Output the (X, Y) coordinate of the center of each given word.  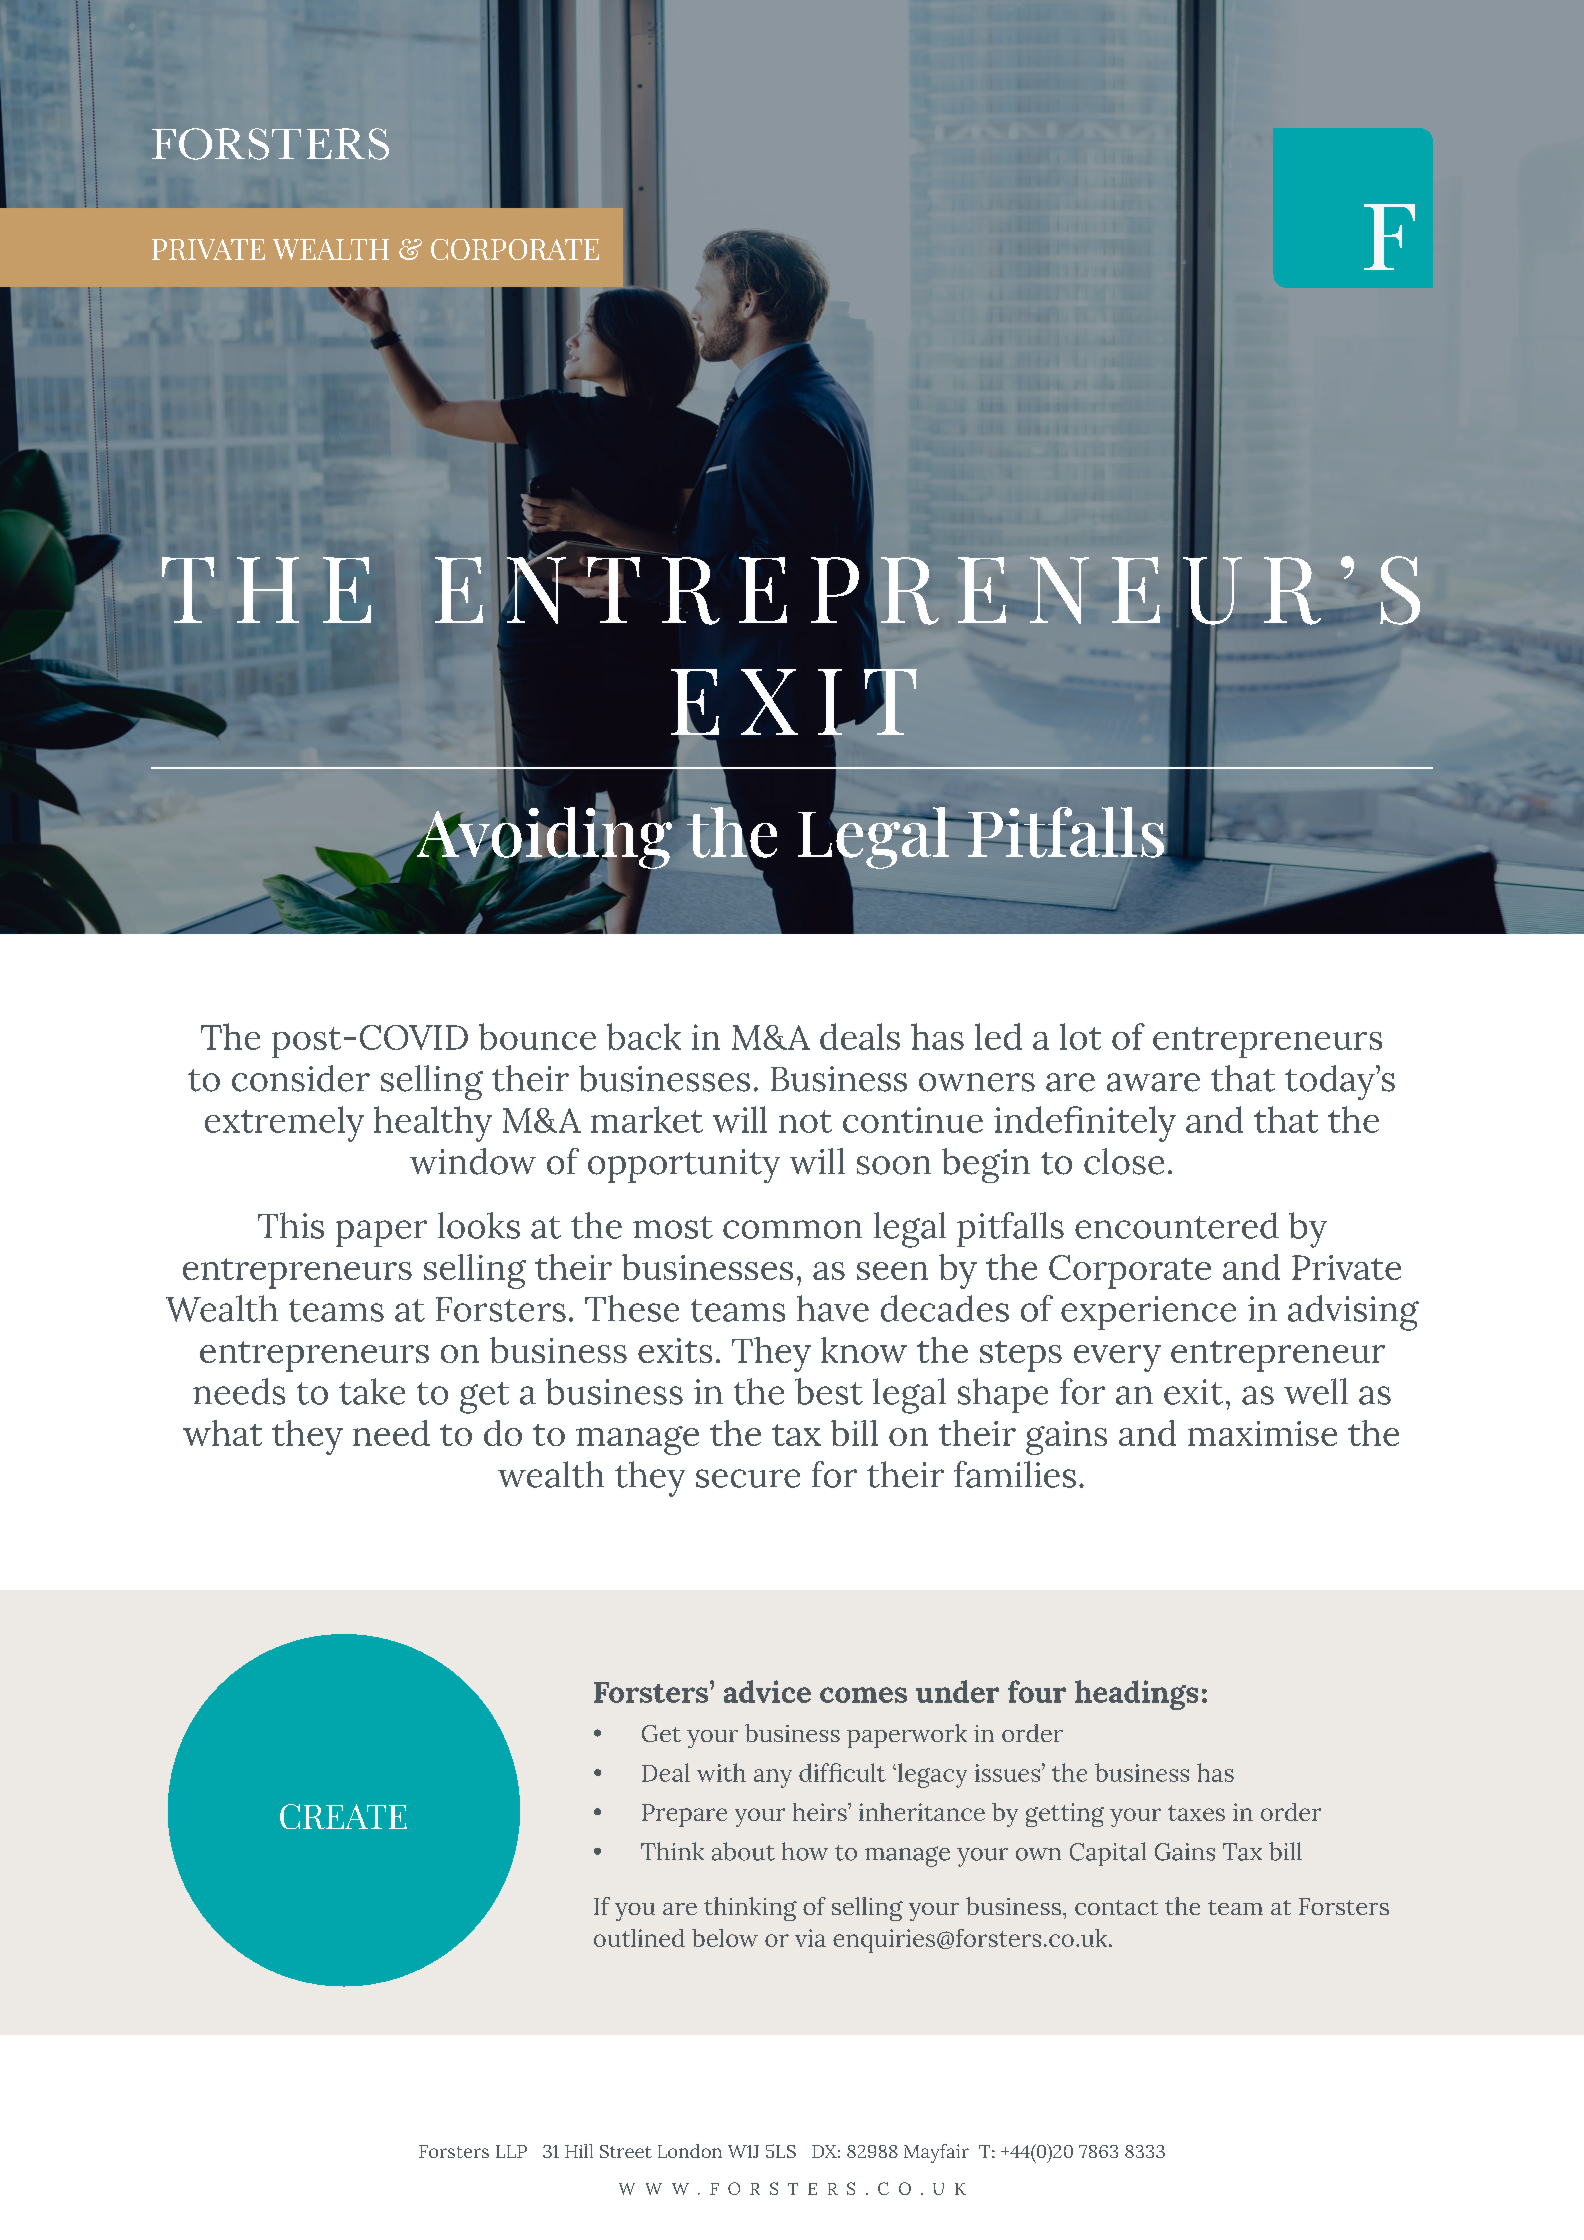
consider (301, 1078)
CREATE (343, 1816)
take (372, 1391)
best (829, 1391)
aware (1153, 1082)
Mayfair (936, 2153)
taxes (1196, 1813)
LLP (511, 2151)
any (773, 1778)
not (805, 1121)
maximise (1262, 1433)
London (690, 2151)
